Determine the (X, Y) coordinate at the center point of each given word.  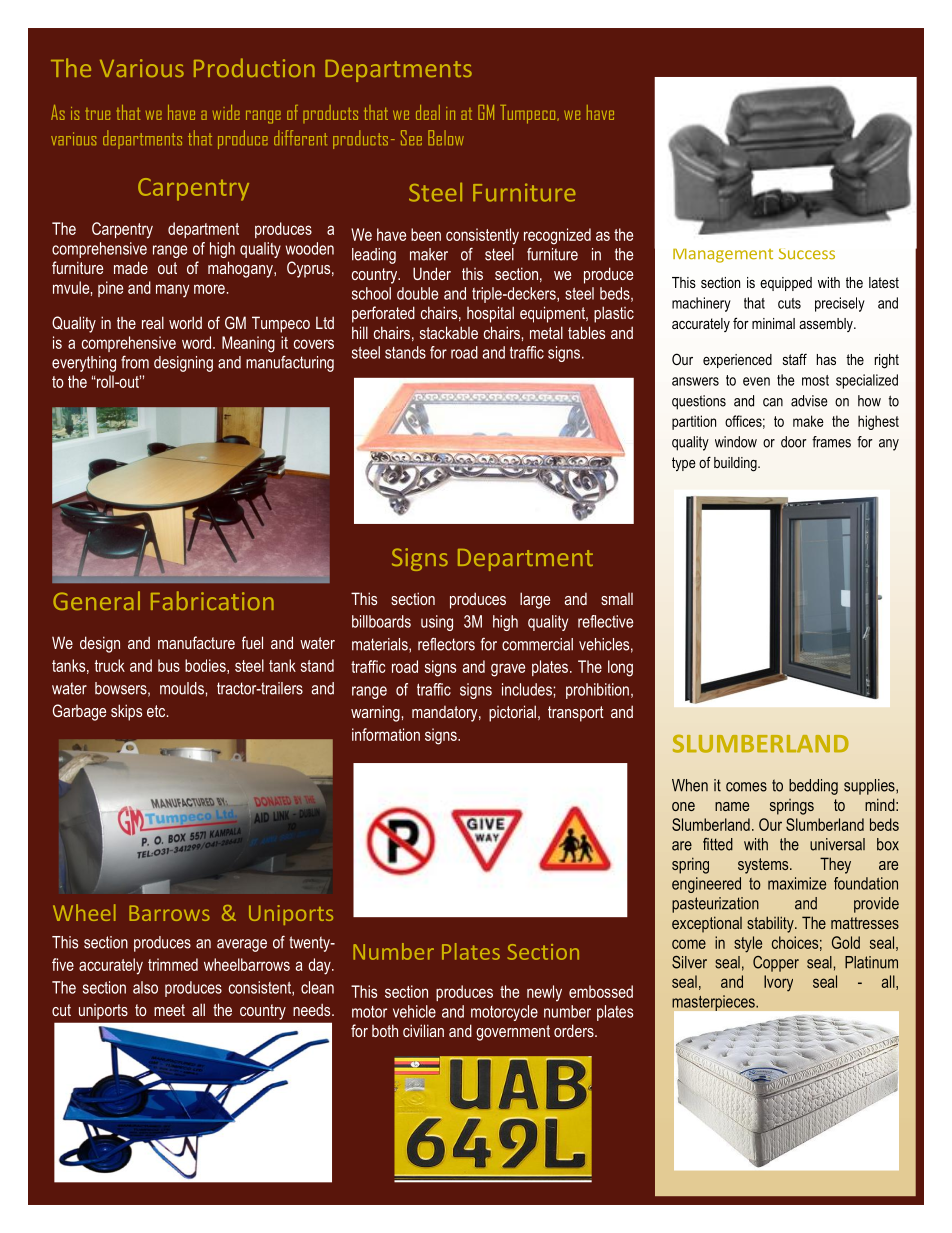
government (513, 1033)
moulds (182, 688)
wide (226, 112)
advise (809, 401)
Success (807, 254)
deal (428, 112)
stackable (449, 332)
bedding (813, 787)
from (135, 362)
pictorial (512, 713)
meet (169, 1010)
